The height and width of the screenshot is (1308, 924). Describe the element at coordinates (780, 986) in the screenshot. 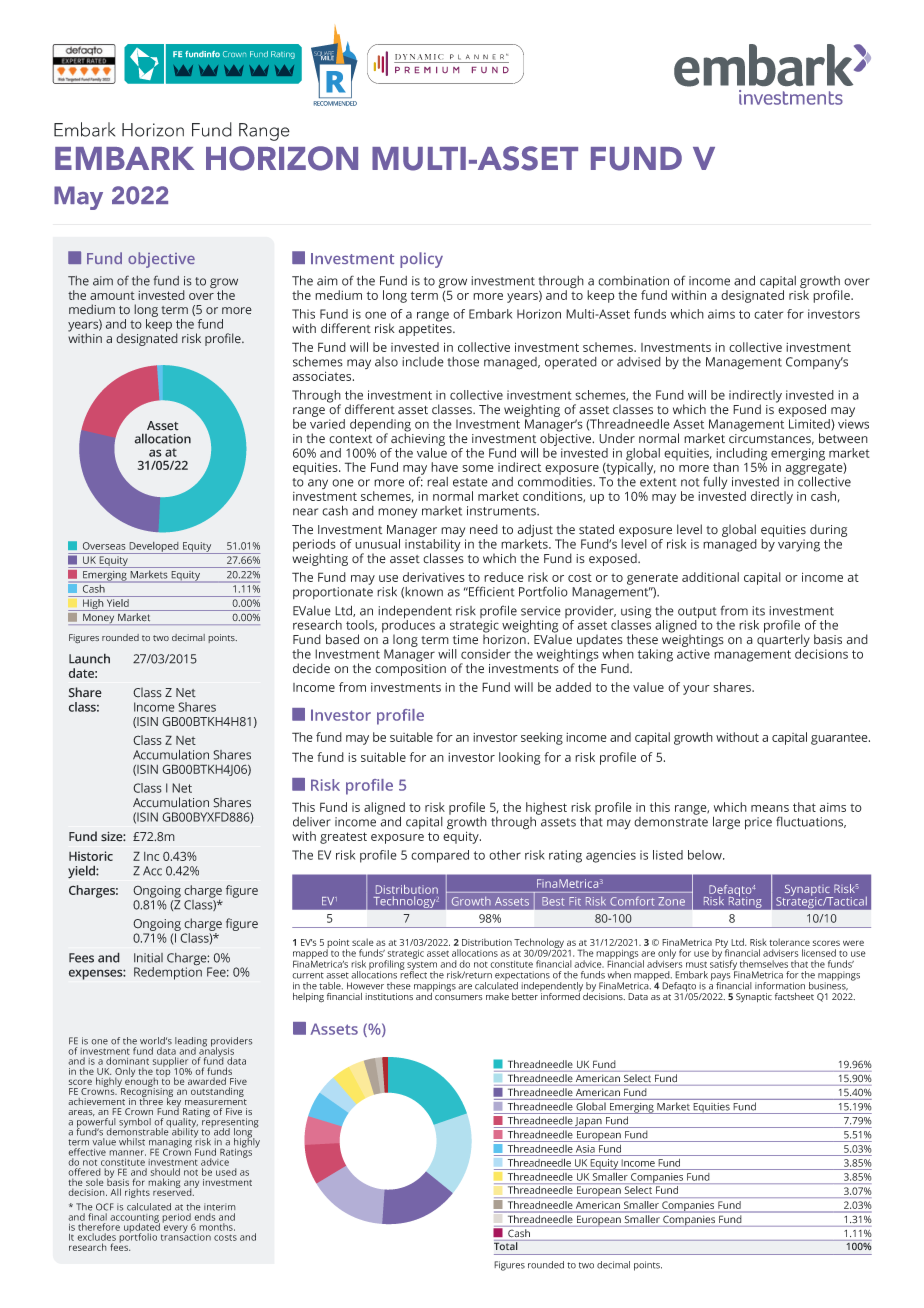

I see `information` at that location.
